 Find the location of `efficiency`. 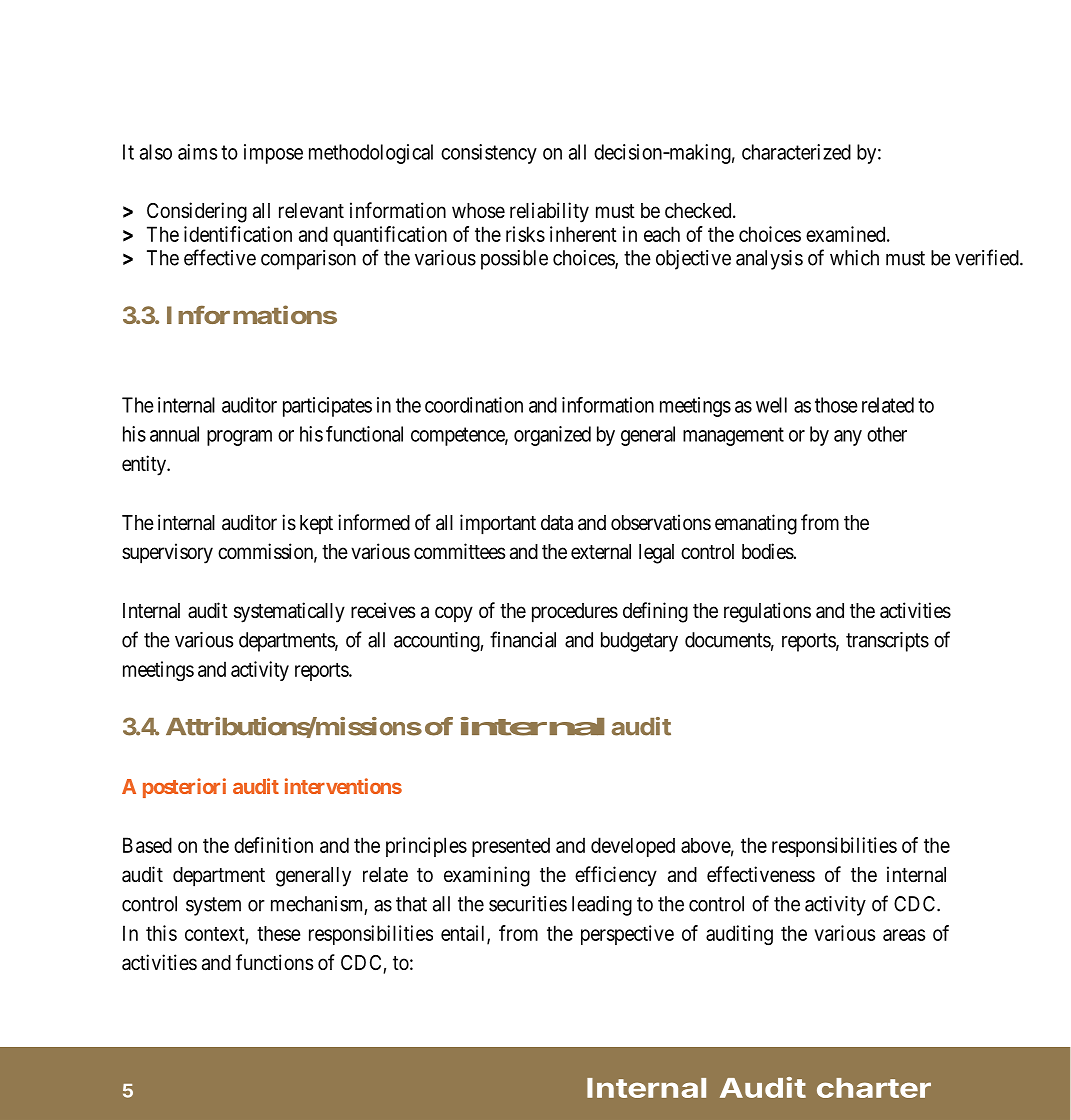

efficiency is located at coordinates (616, 876).
